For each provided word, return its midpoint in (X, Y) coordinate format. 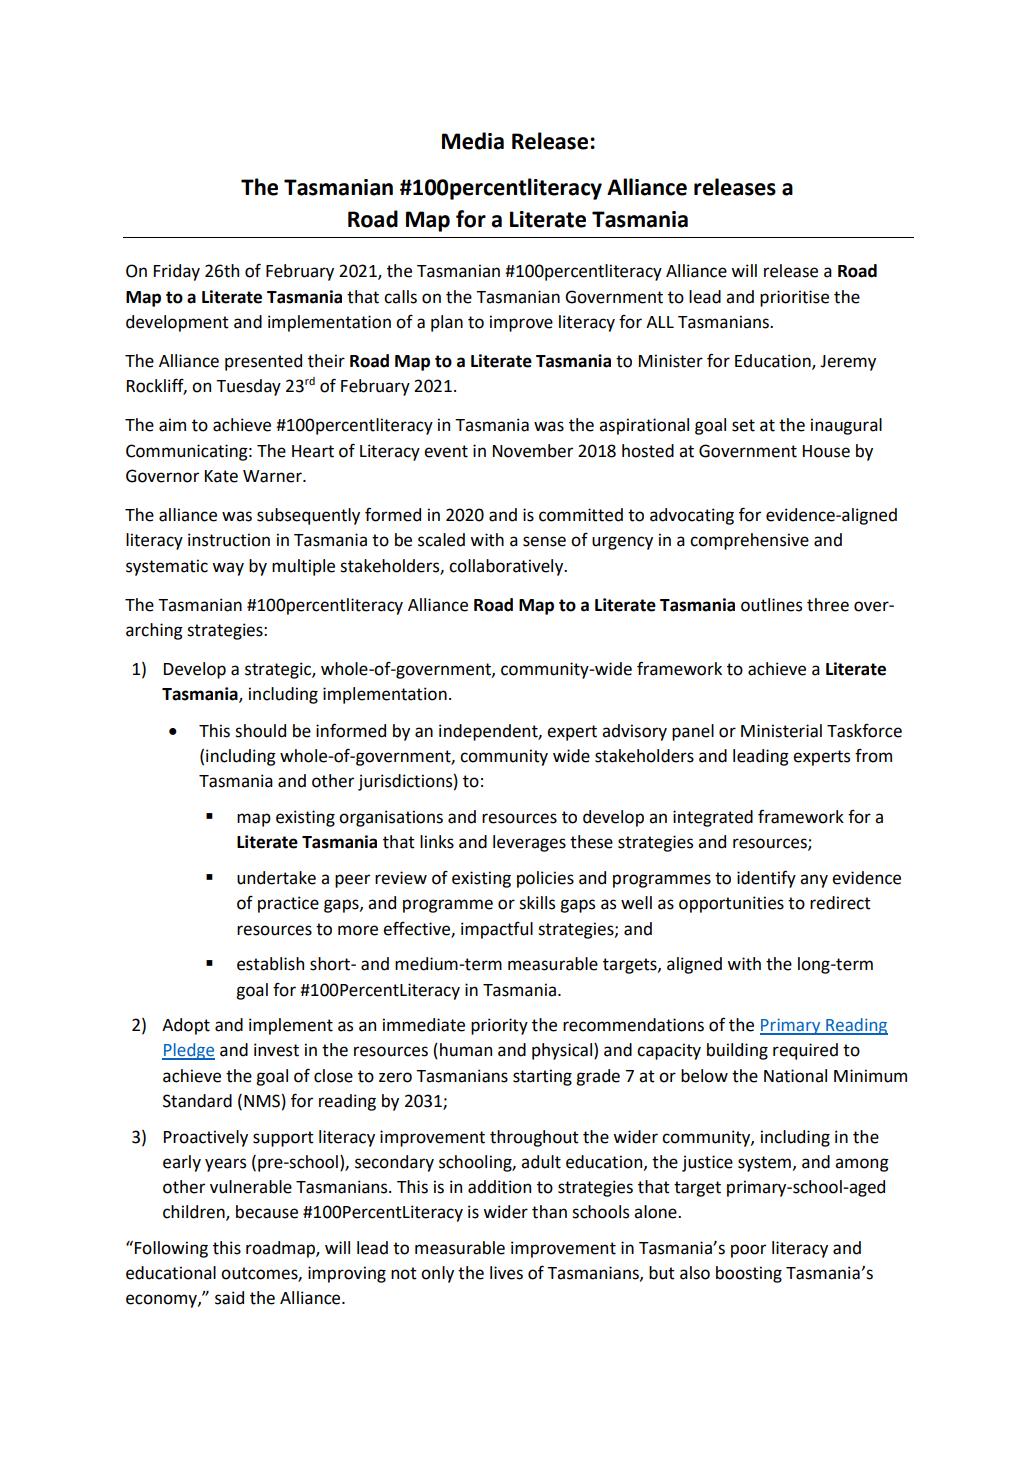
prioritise (794, 298)
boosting (749, 1274)
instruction (229, 540)
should (260, 731)
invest (276, 1050)
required (805, 1051)
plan (447, 323)
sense (544, 541)
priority (499, 1026)
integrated (713, 818)
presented (263, 362)
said (229, 1298)
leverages (529, 843)
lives (506, 1273)
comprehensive (749, 541)
